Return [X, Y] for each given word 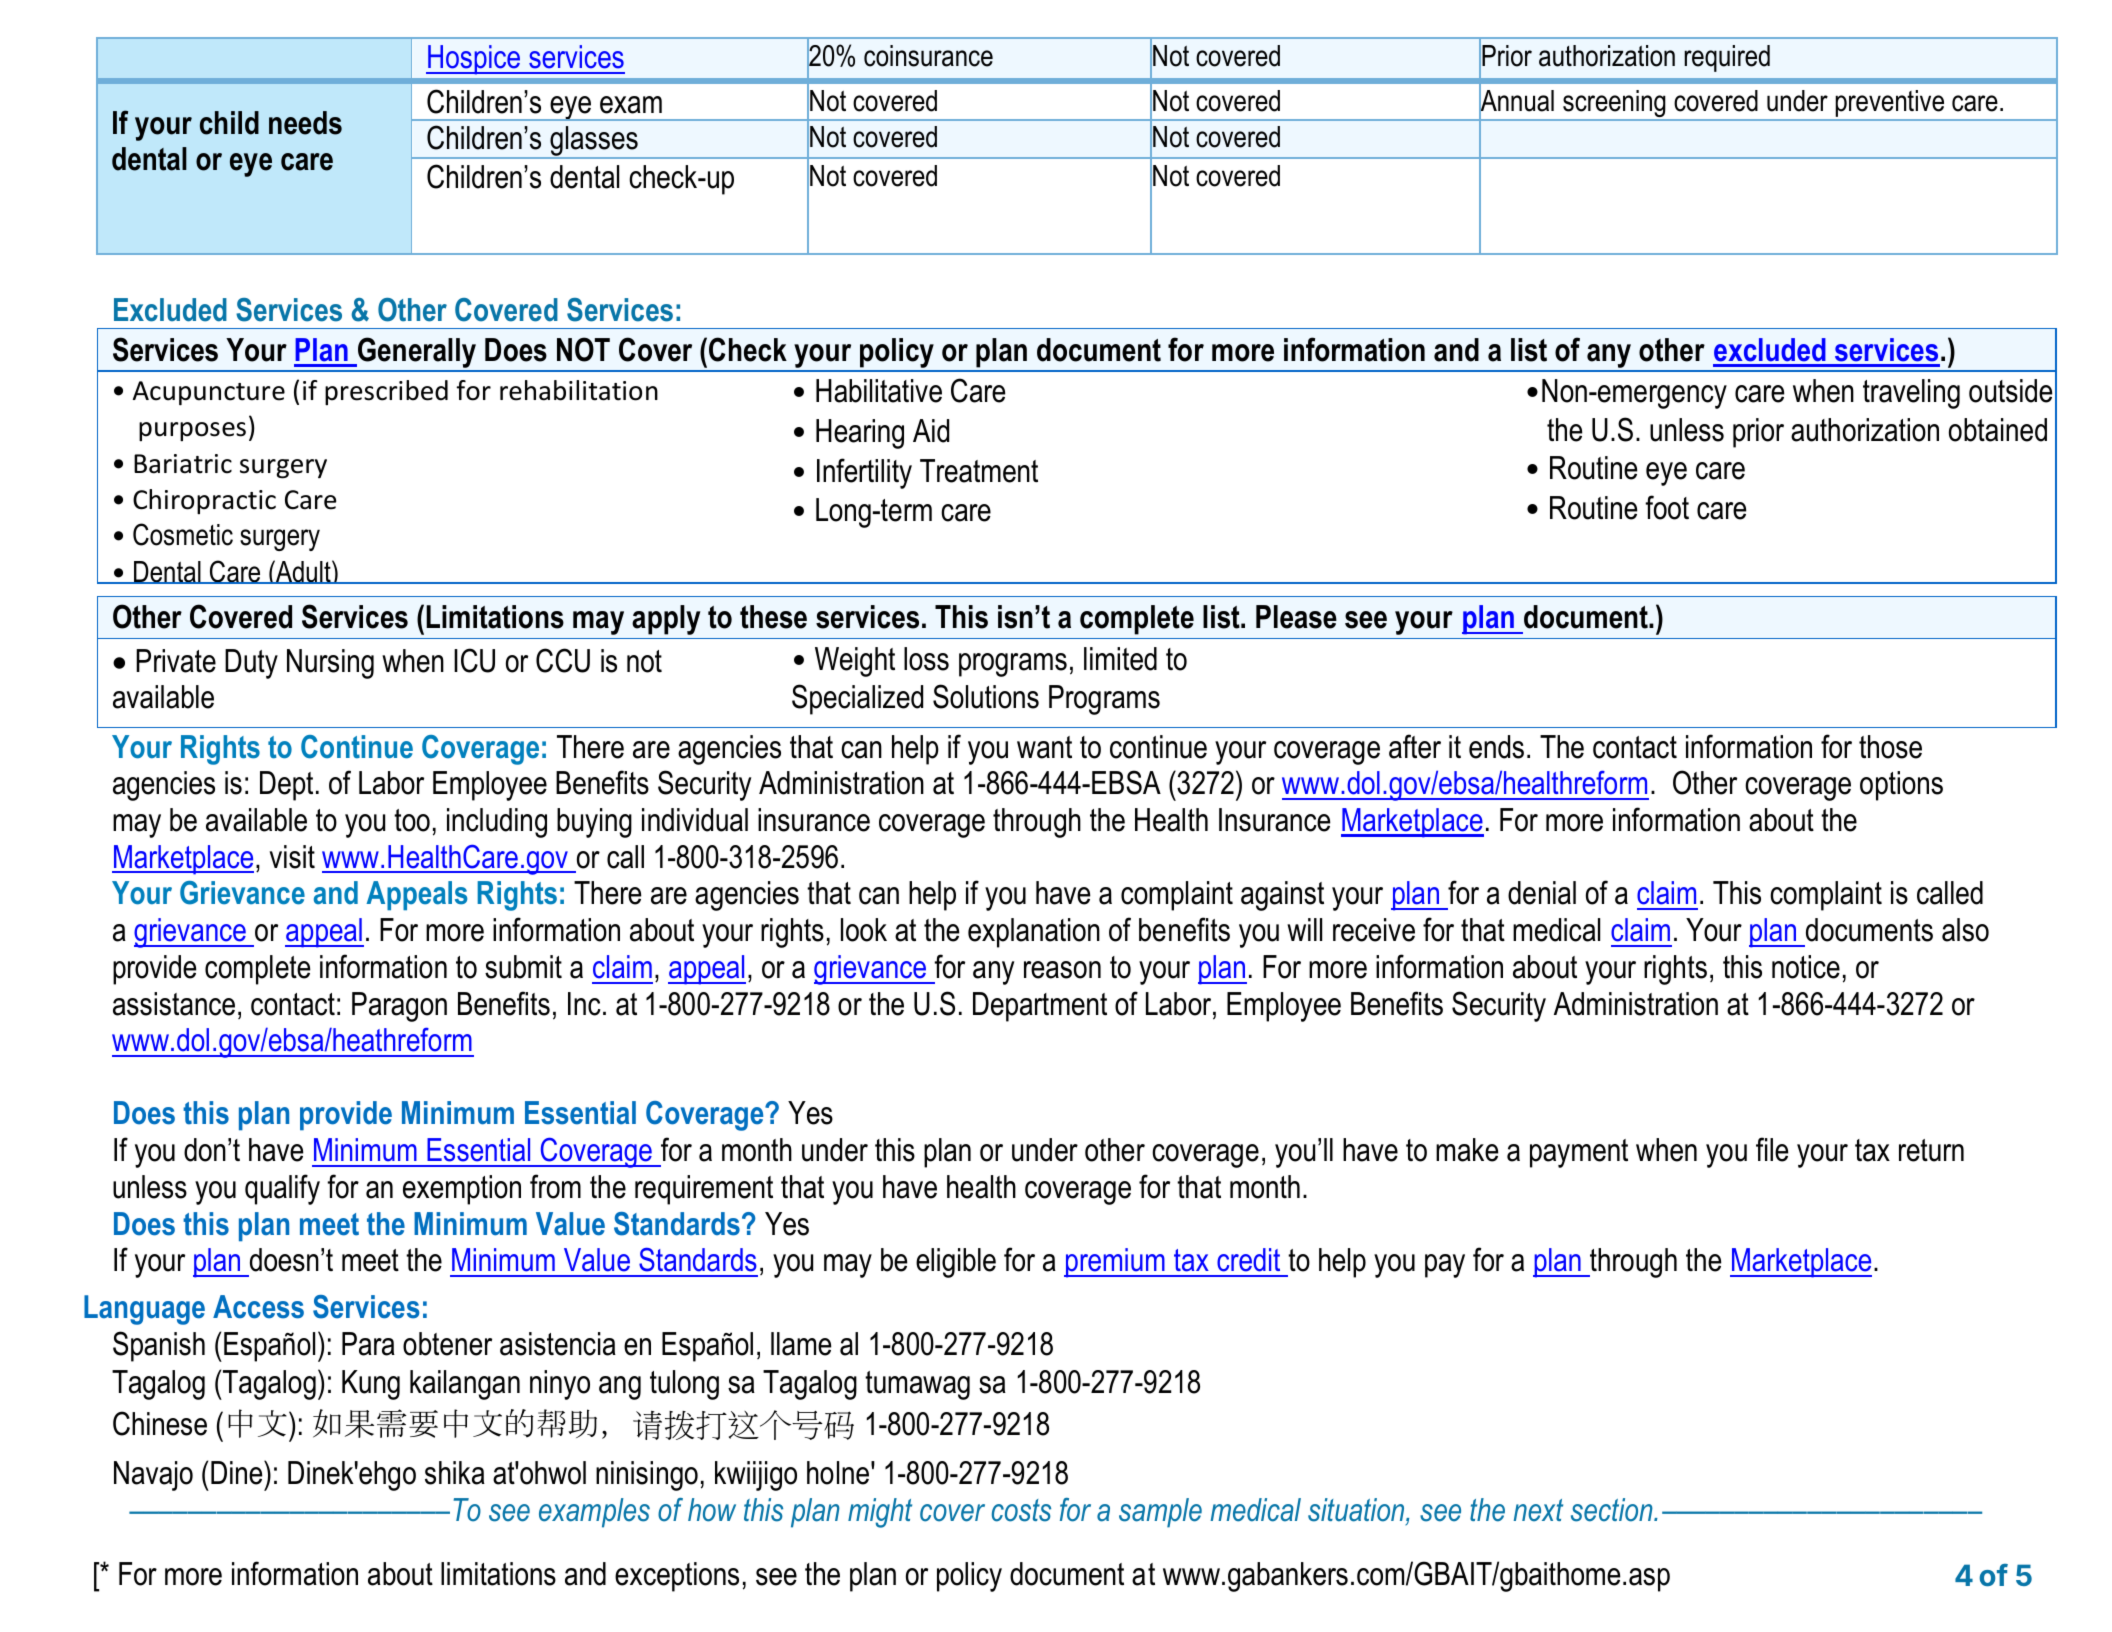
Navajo [153, 1476]
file [1772, 1149]
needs [305, 123]
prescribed [386, 393]
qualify [282, 1189]
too [412, 820]
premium [1115, 1263]
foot [1667, 507]
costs [1021, 1510]
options [1901, 786]
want [1044, 747]
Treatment [979, 471]
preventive [1890, 105]
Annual [1516, 101]
